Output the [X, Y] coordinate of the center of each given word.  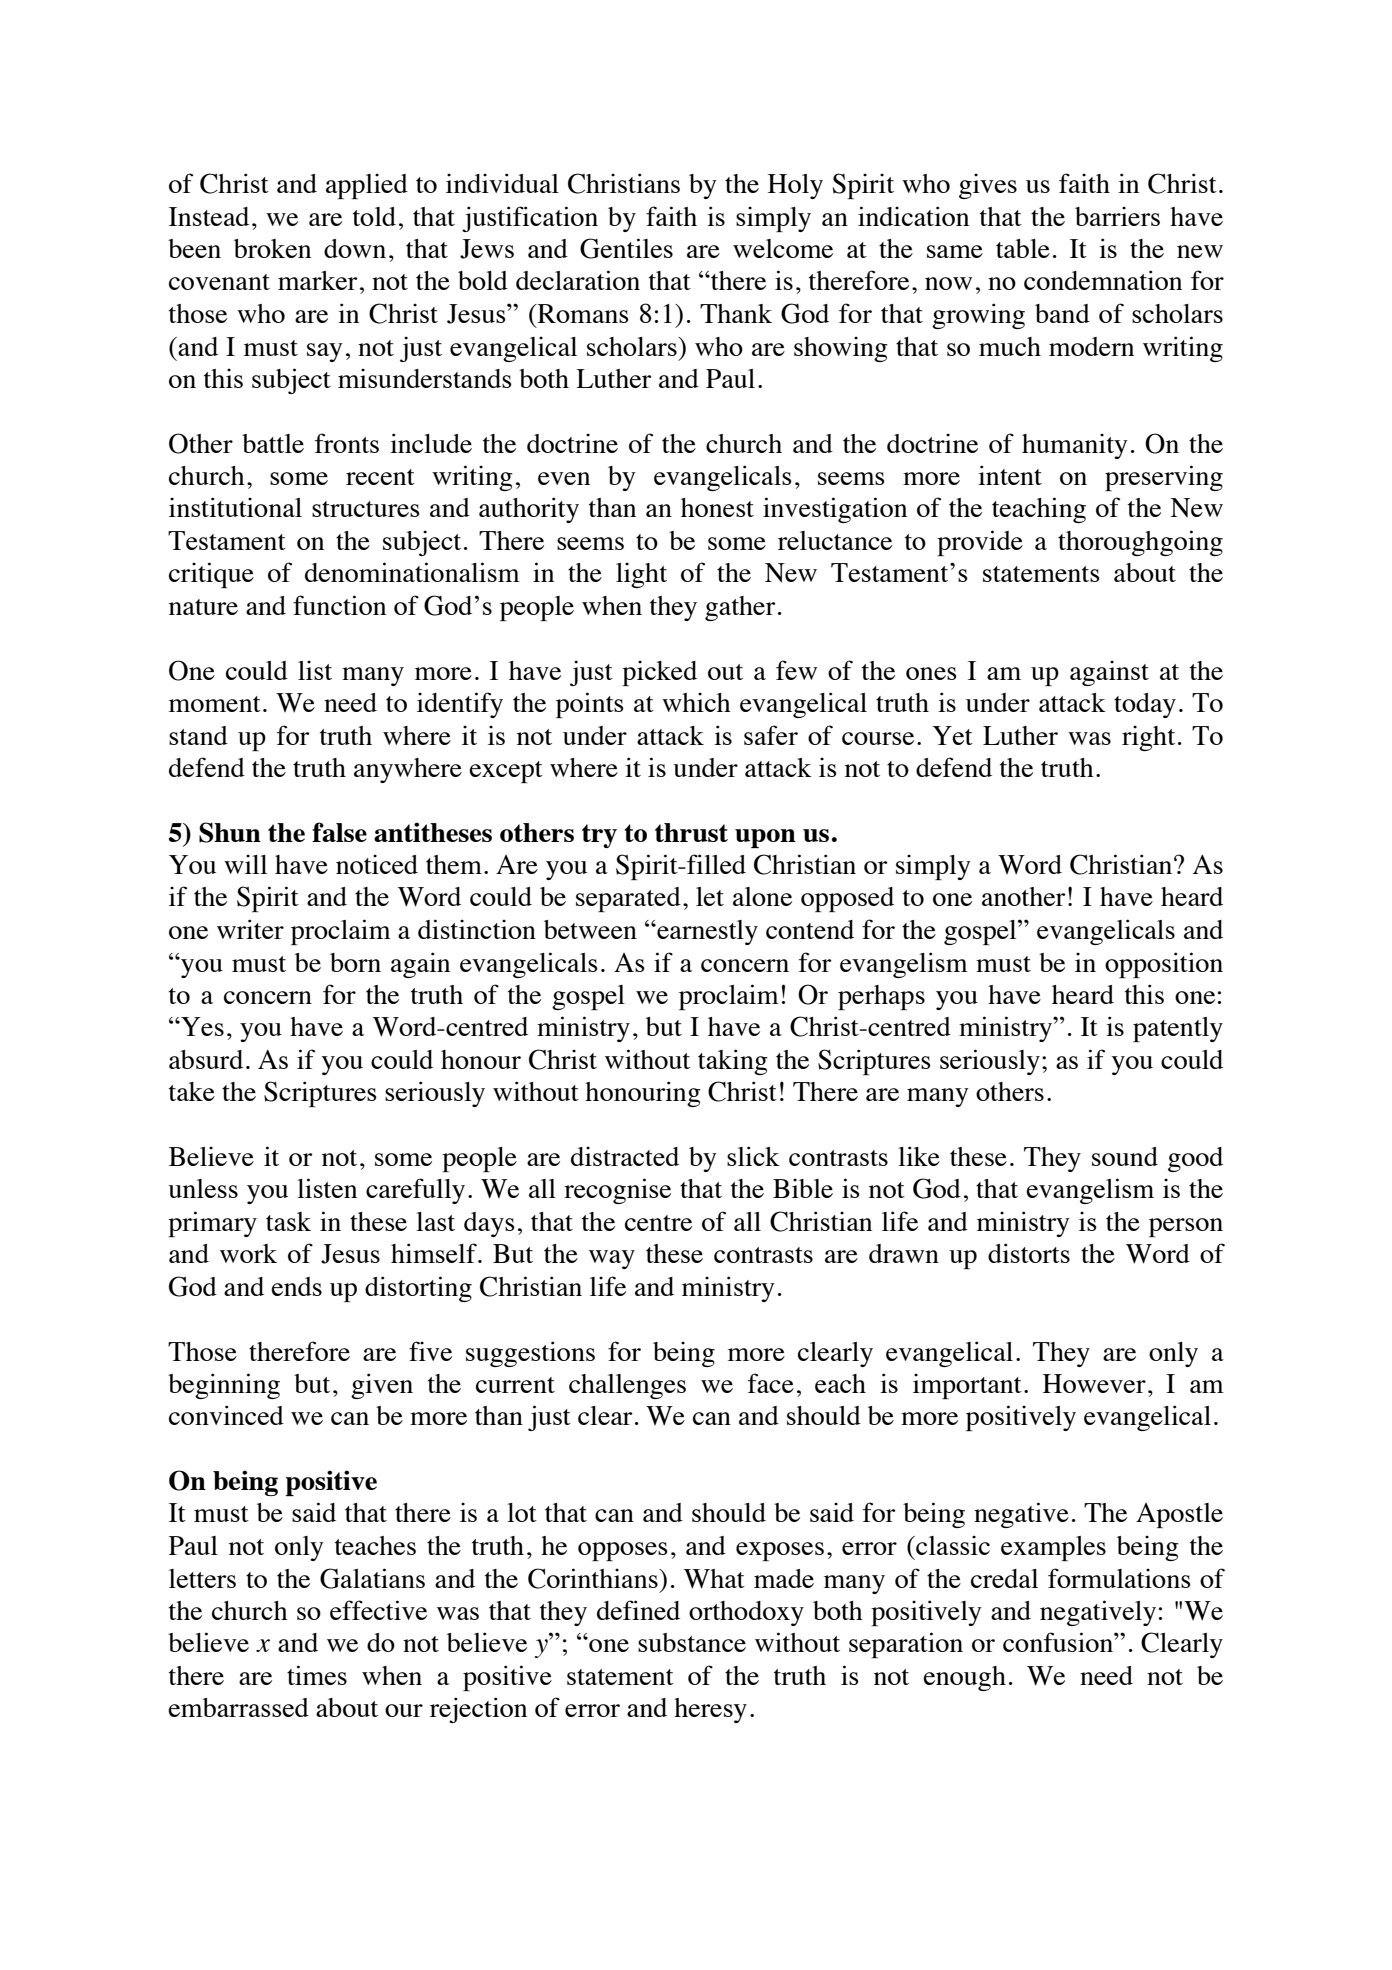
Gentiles [626, 248]
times [317, 1675]
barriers [1117, 216]
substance [692, 1642]
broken [272, 248]
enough [964, 1678]
